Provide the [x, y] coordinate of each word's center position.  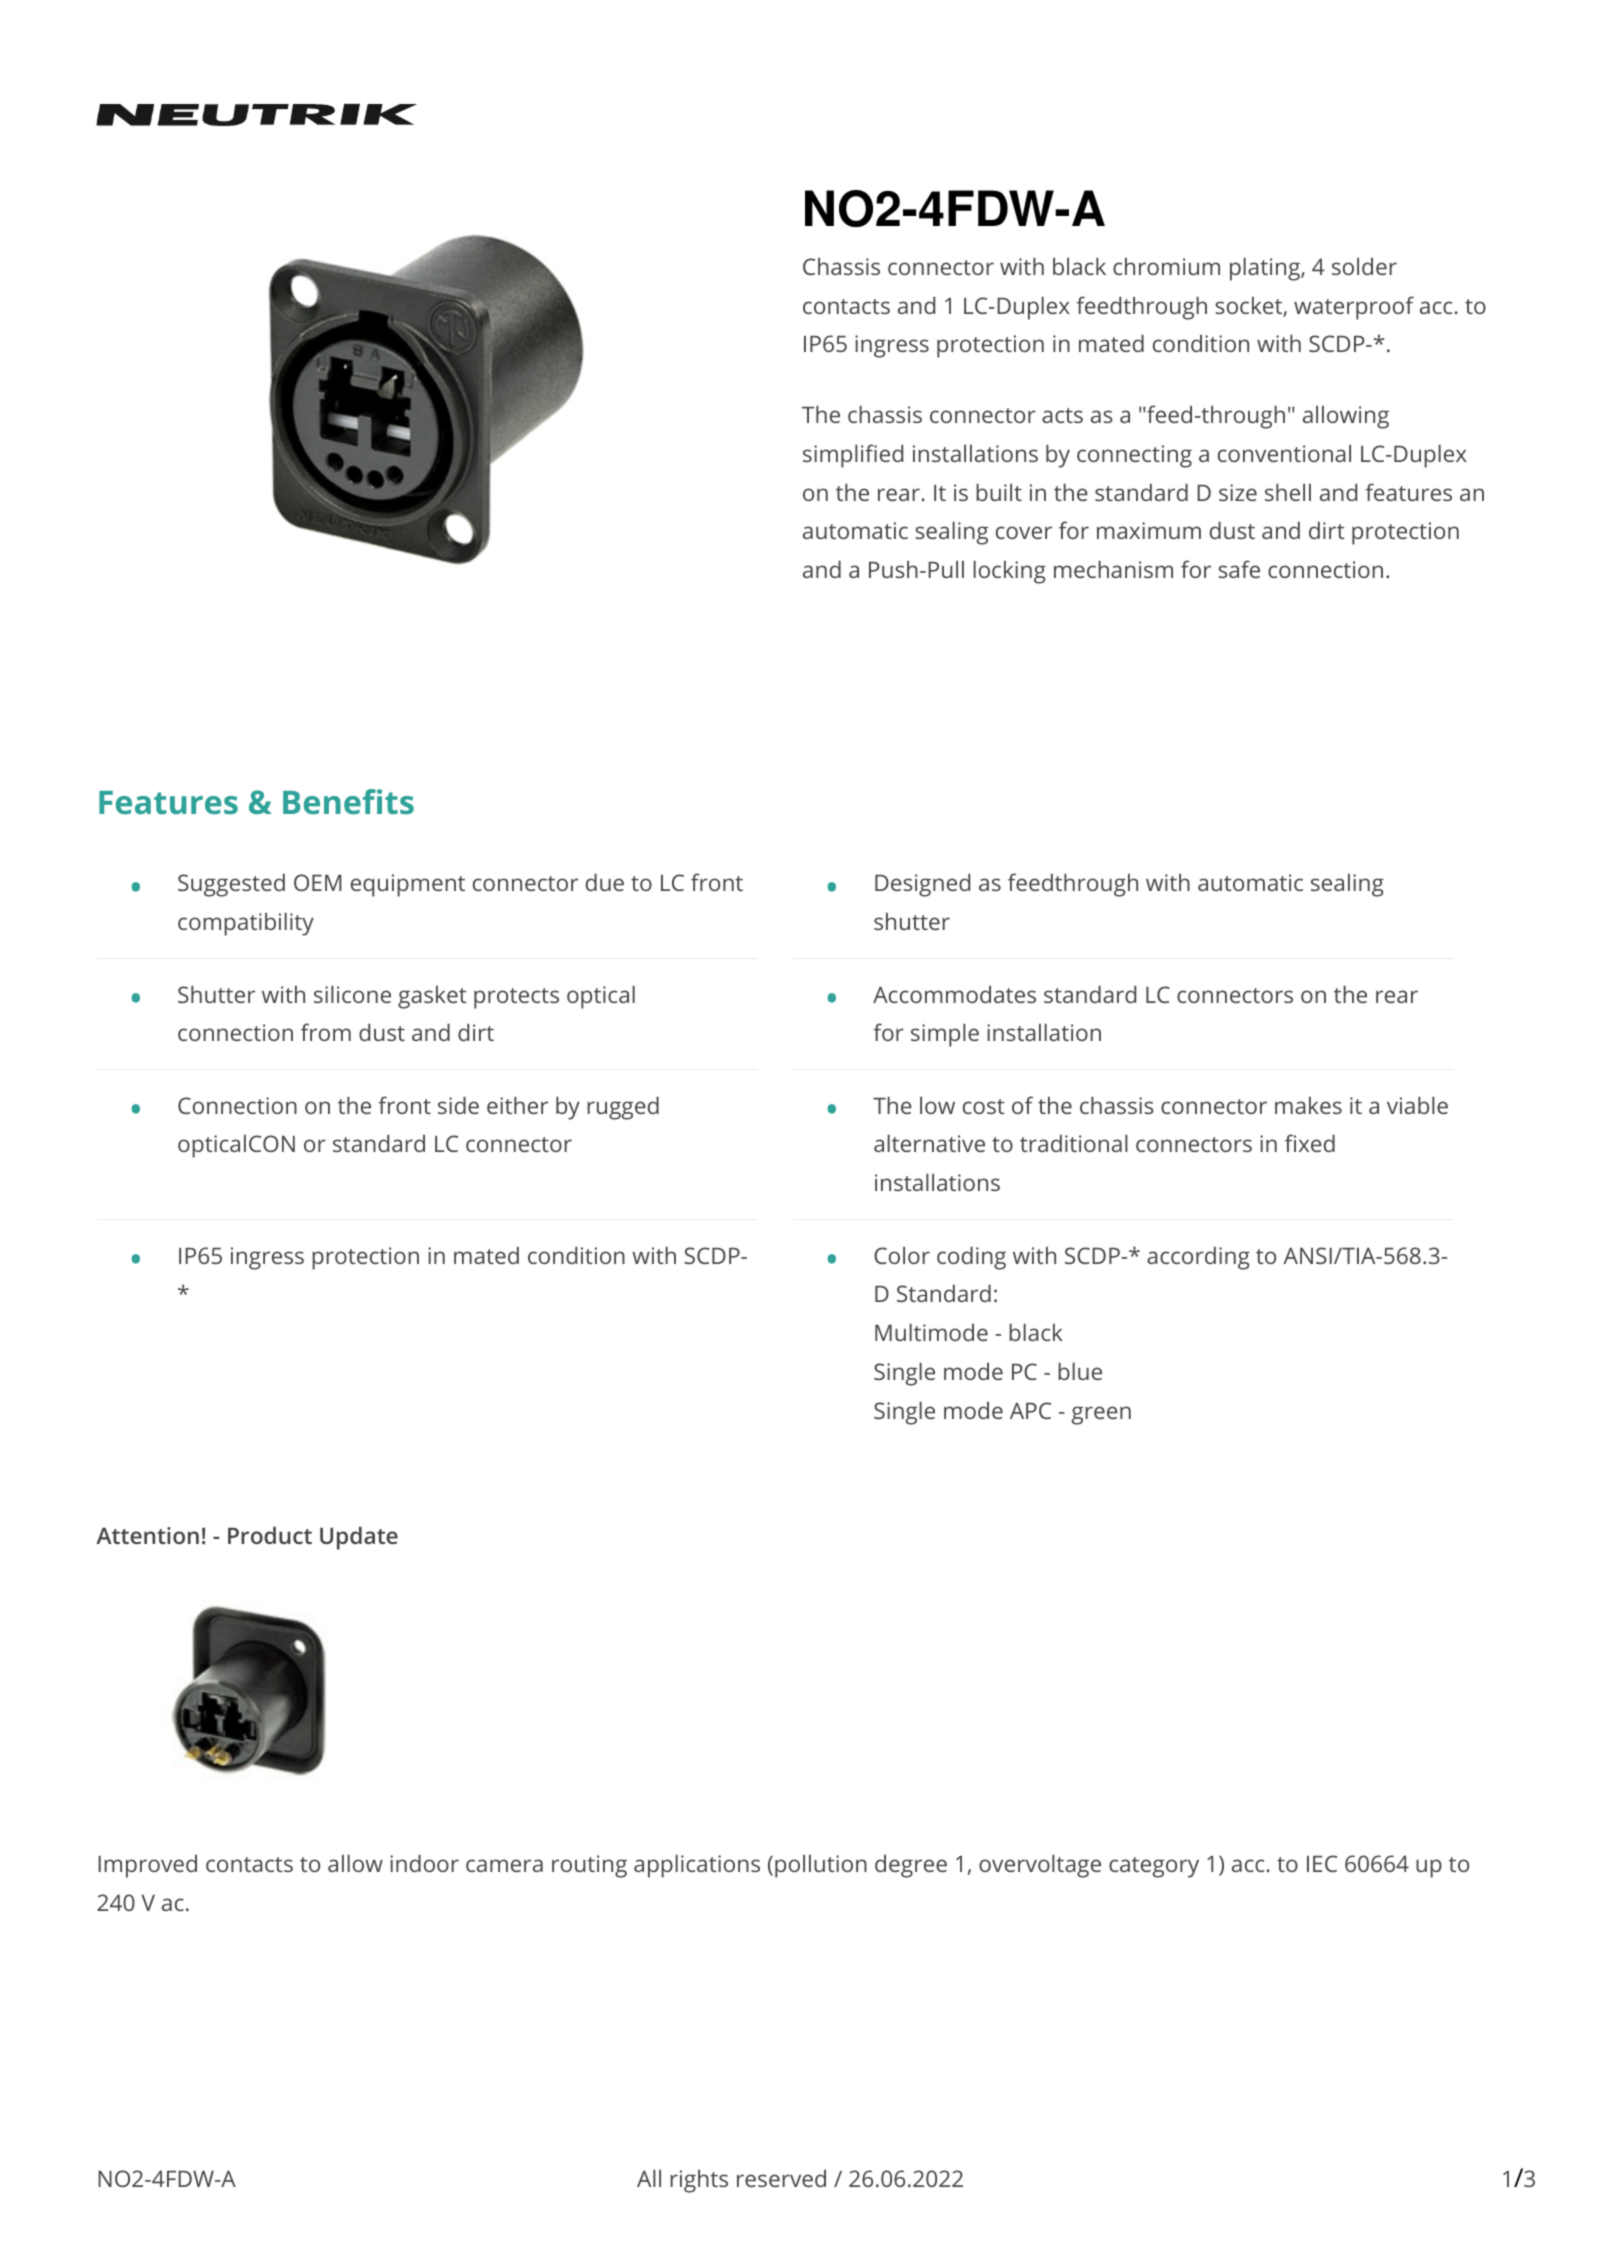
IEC [1322, 1863]
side [458, 1105]
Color [902, 1255]
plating [1266, 269]
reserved [781, 2178]
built [999, 492]
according [1198, 1258]
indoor [424, 1863]
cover [1024, 532]
